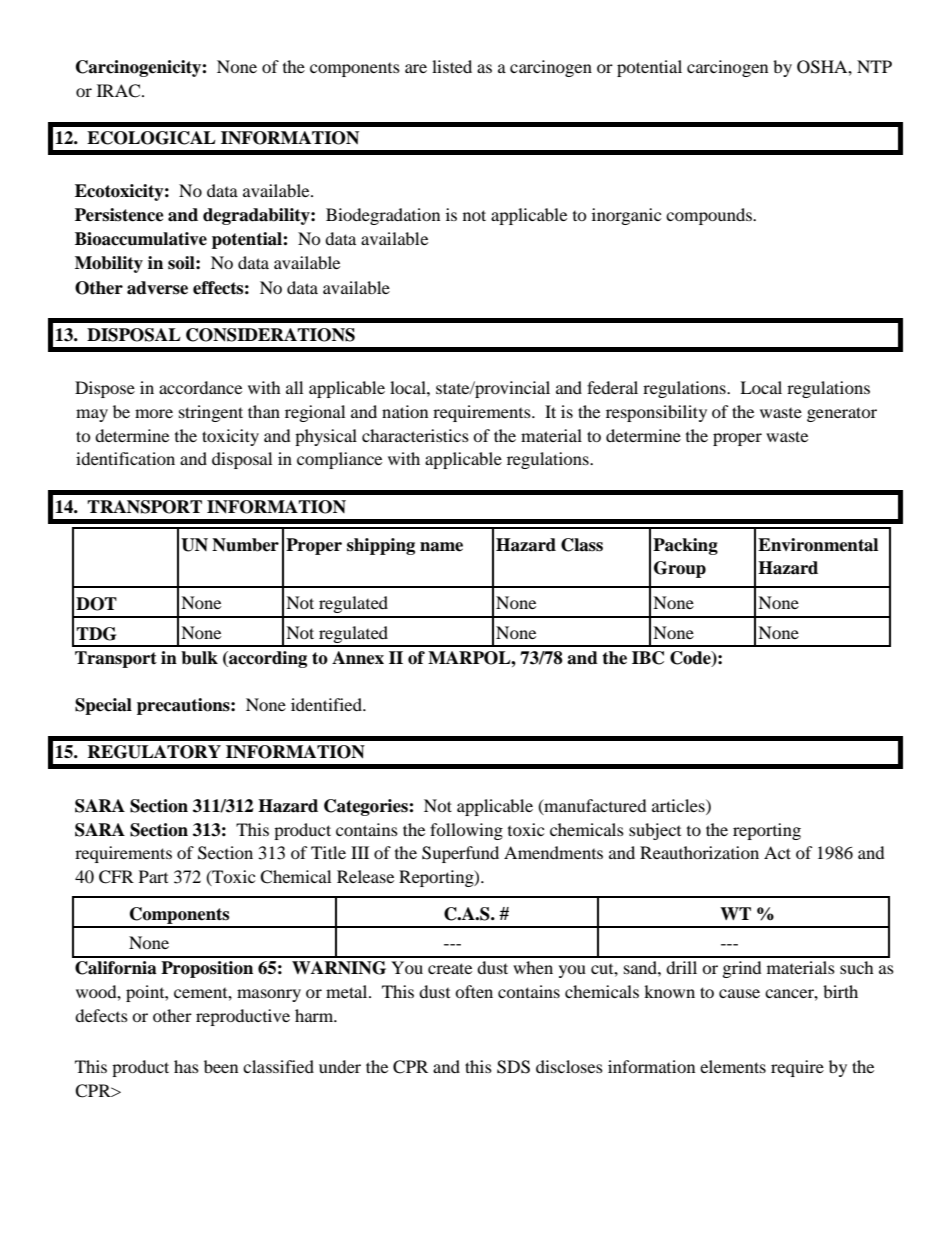 The height and width of the page is (1233, 952). What do you see at coordinates (513, 1067) in the page?
I see `SDS` at bounding box center [513, 1067].
